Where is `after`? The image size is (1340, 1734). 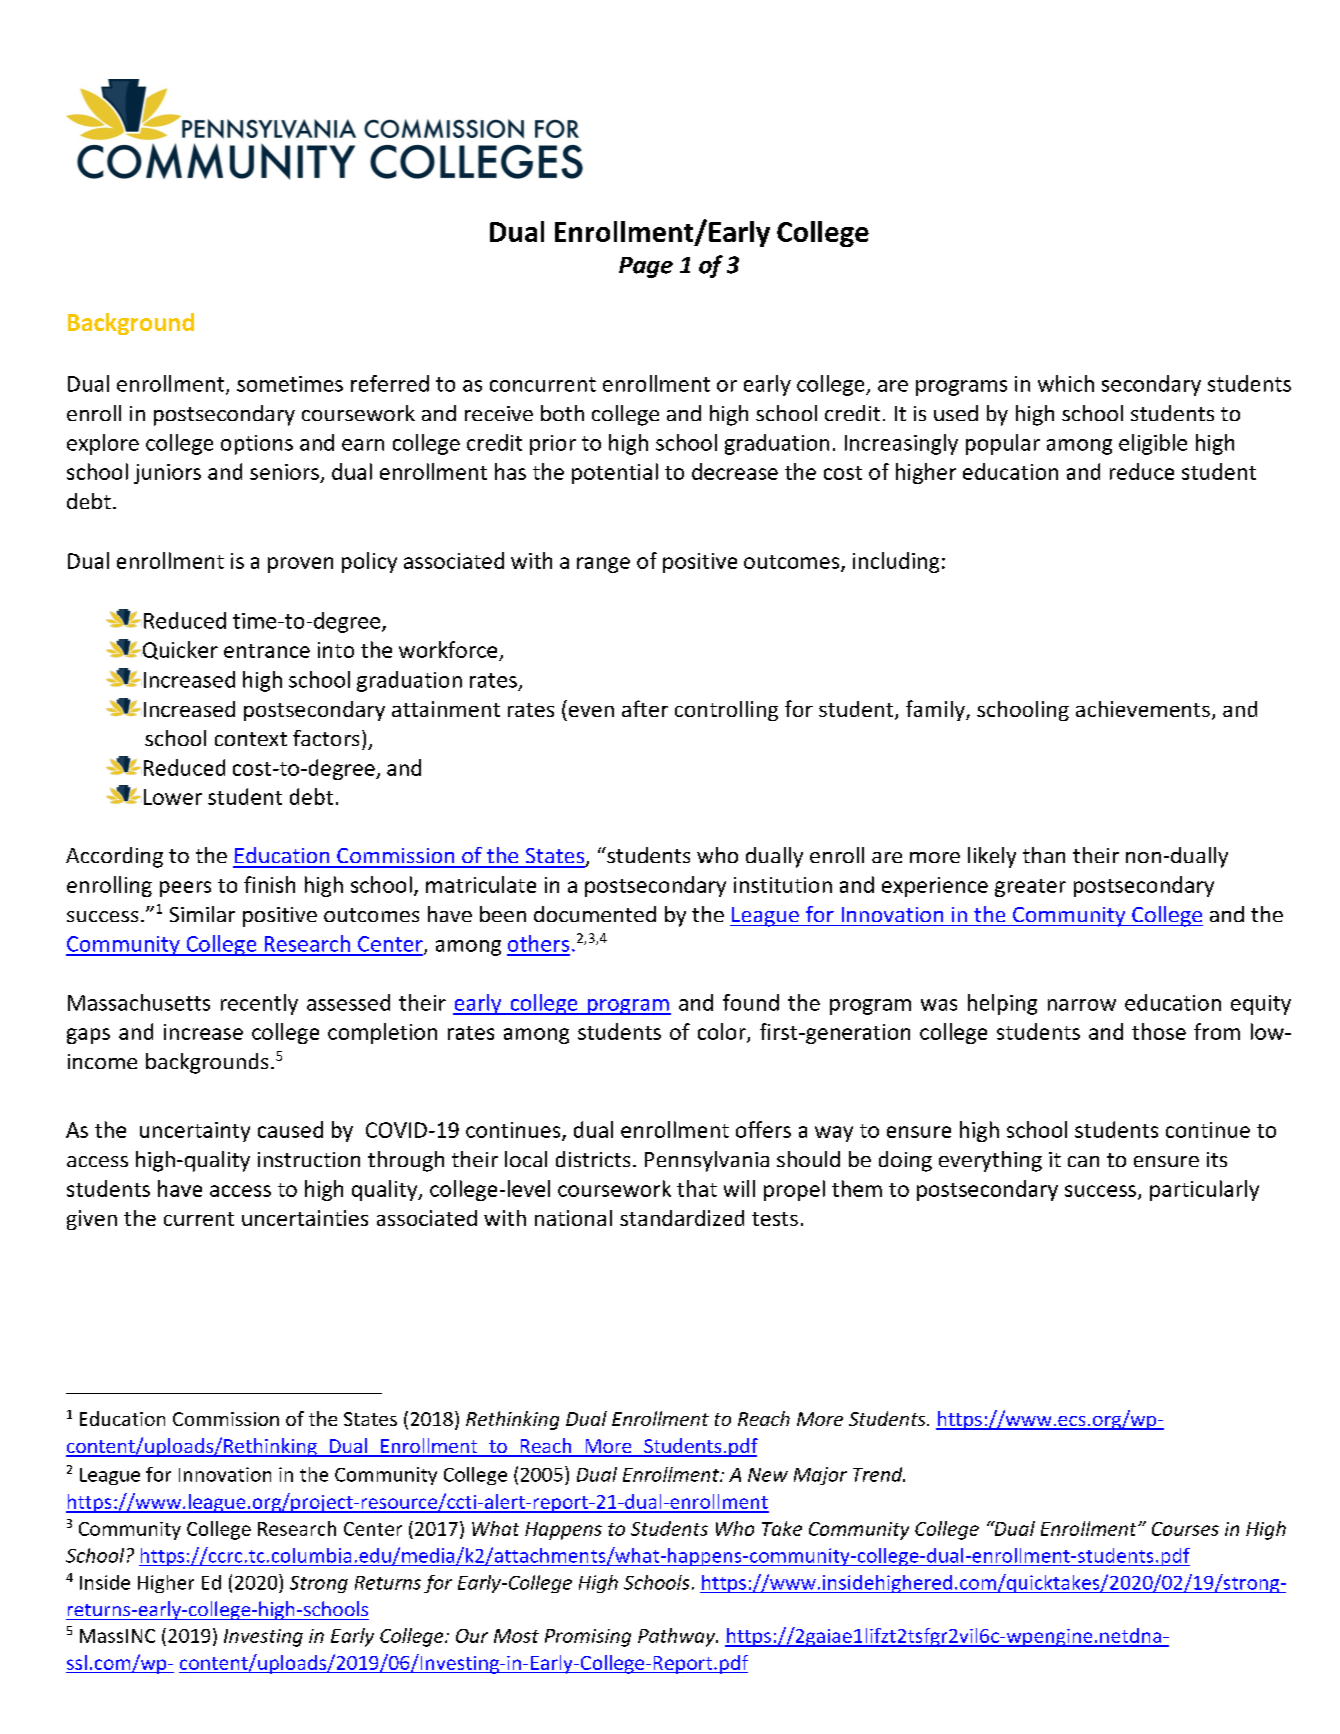 after is located at coordinates (645, 708).
